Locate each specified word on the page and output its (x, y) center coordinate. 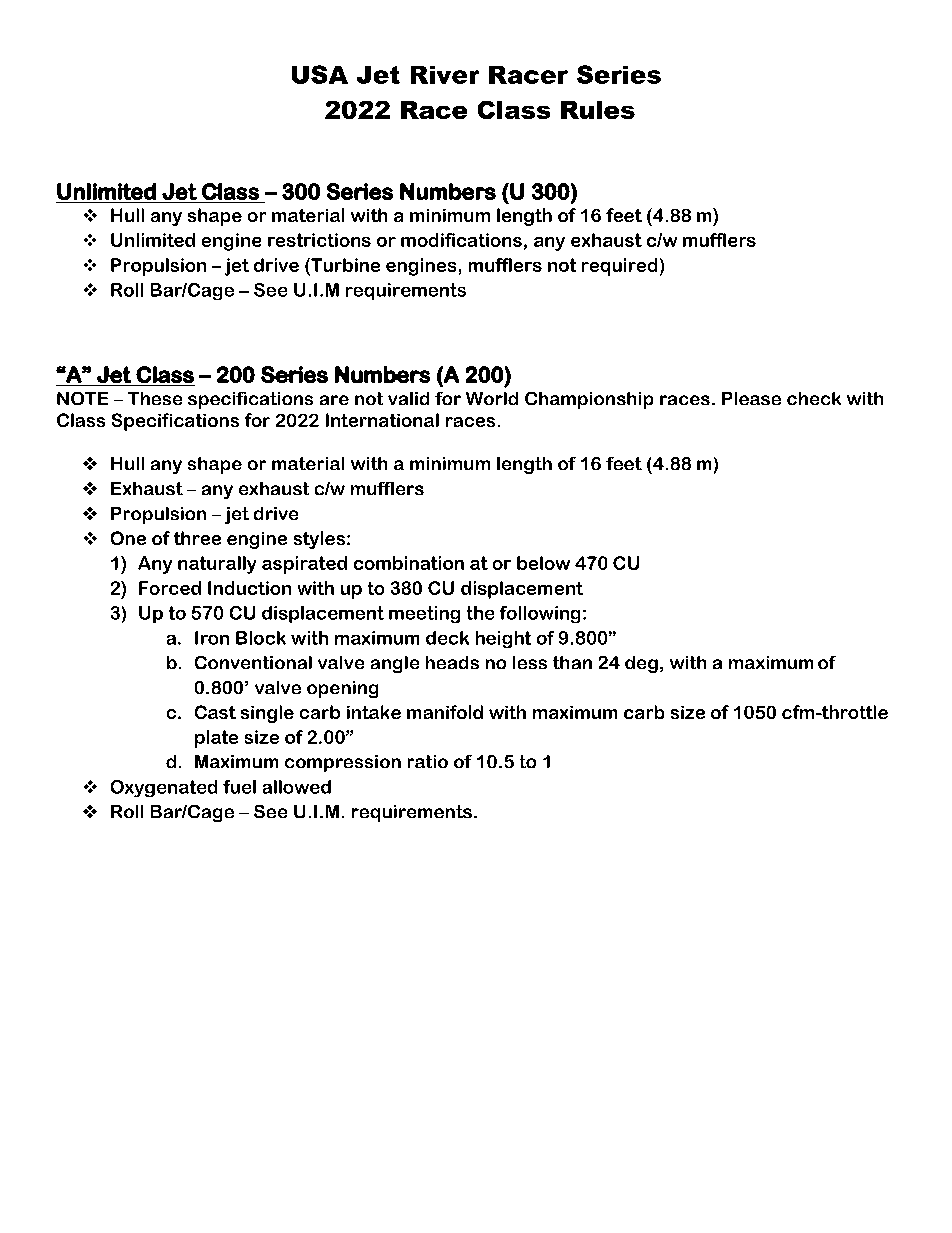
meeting (424, 614)
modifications (461, 240)
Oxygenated (164, 788)
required (619, 267)
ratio (428, 761)
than (572, 662)
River (445, 75)
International (382, 420)
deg (641, 664)
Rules (598, 110)
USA (320, 74)
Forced (170, 588)
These (155, 398)
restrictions (319, 240)
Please (751, 398)
